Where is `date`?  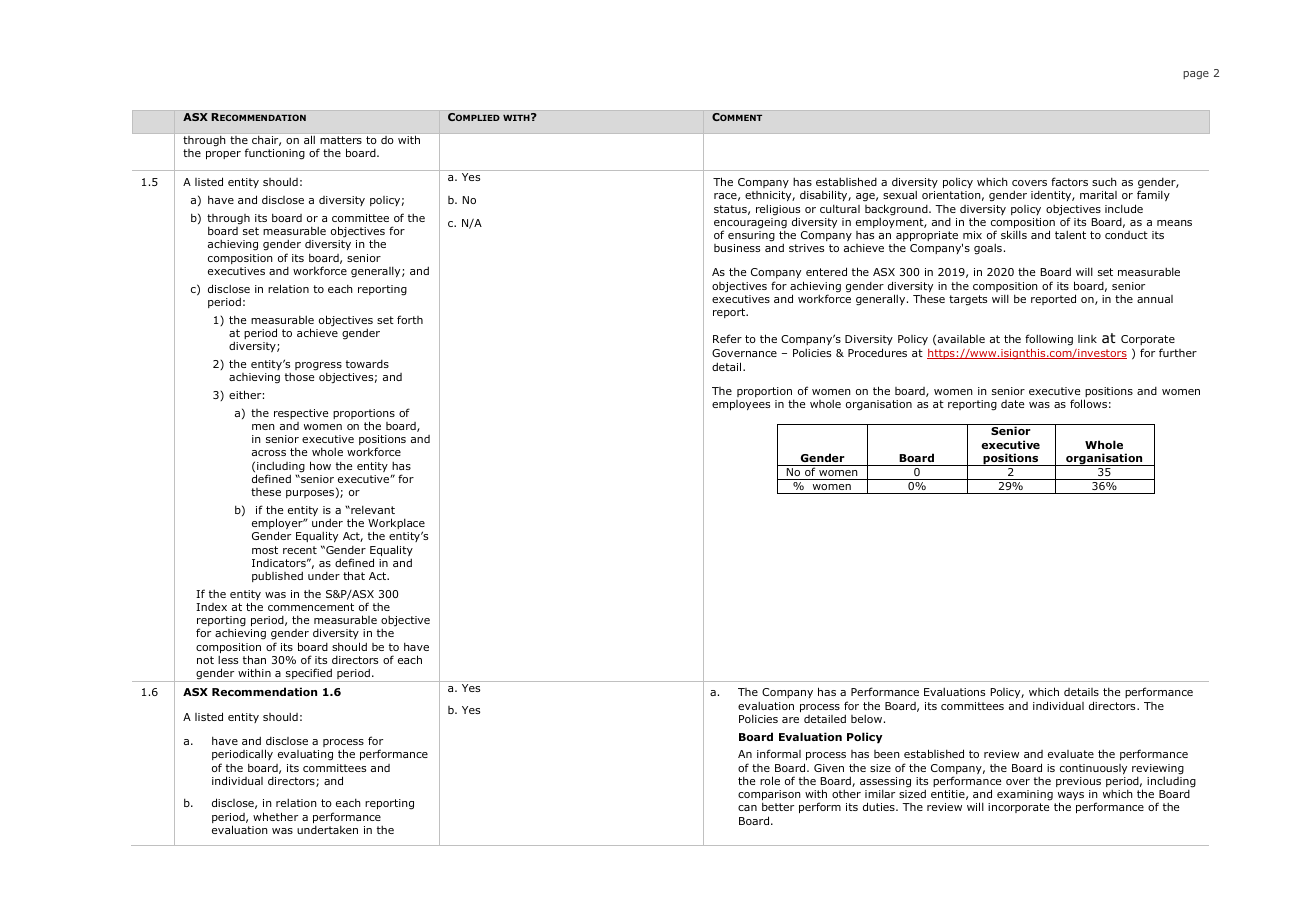
date is located at coordinates (1012, 404).
